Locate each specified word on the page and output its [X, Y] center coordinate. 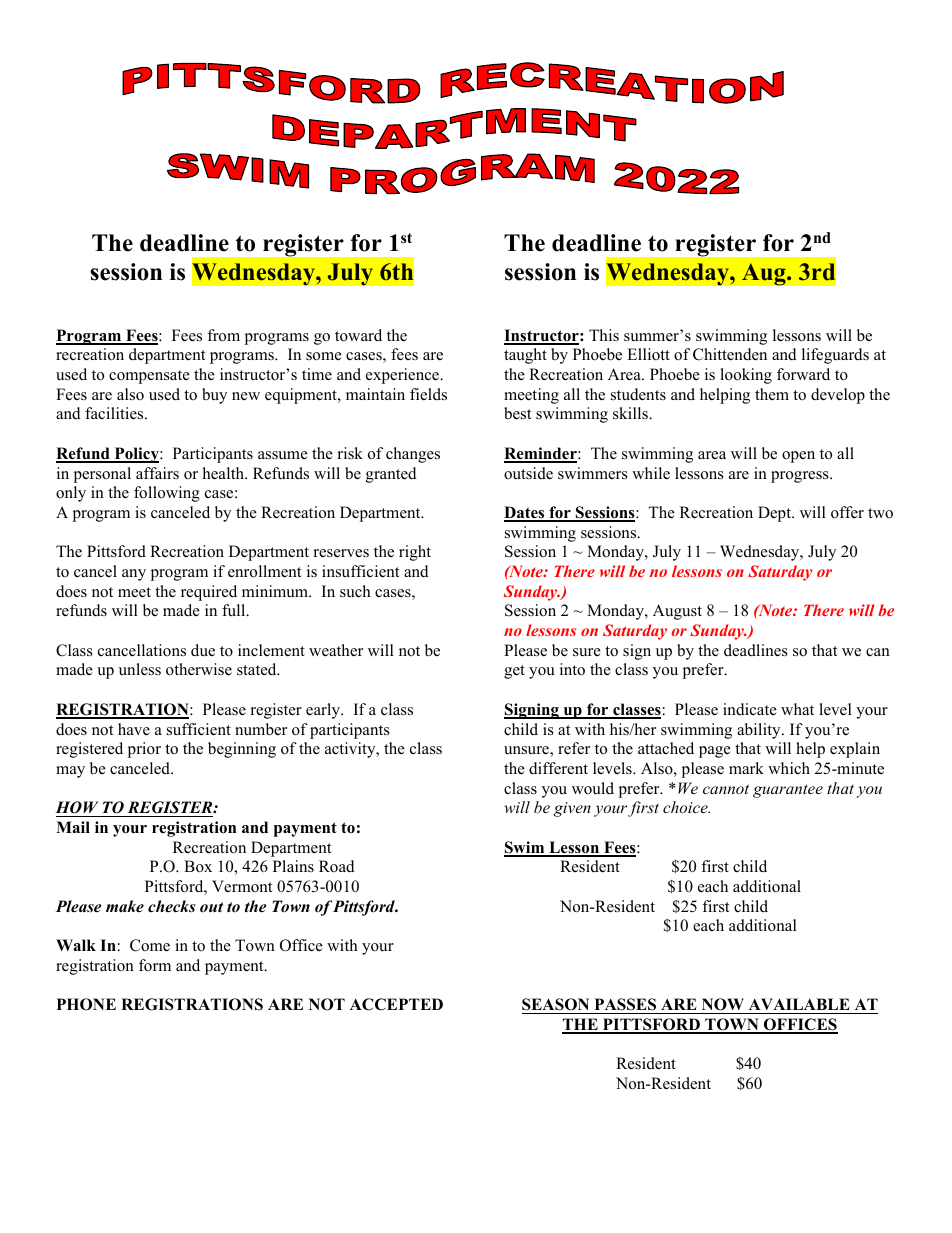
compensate [149, 377]
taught [525, 356]
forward [803, 374]
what [797, 709]
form [155, 965]
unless [140, 669]
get [514, 672]
